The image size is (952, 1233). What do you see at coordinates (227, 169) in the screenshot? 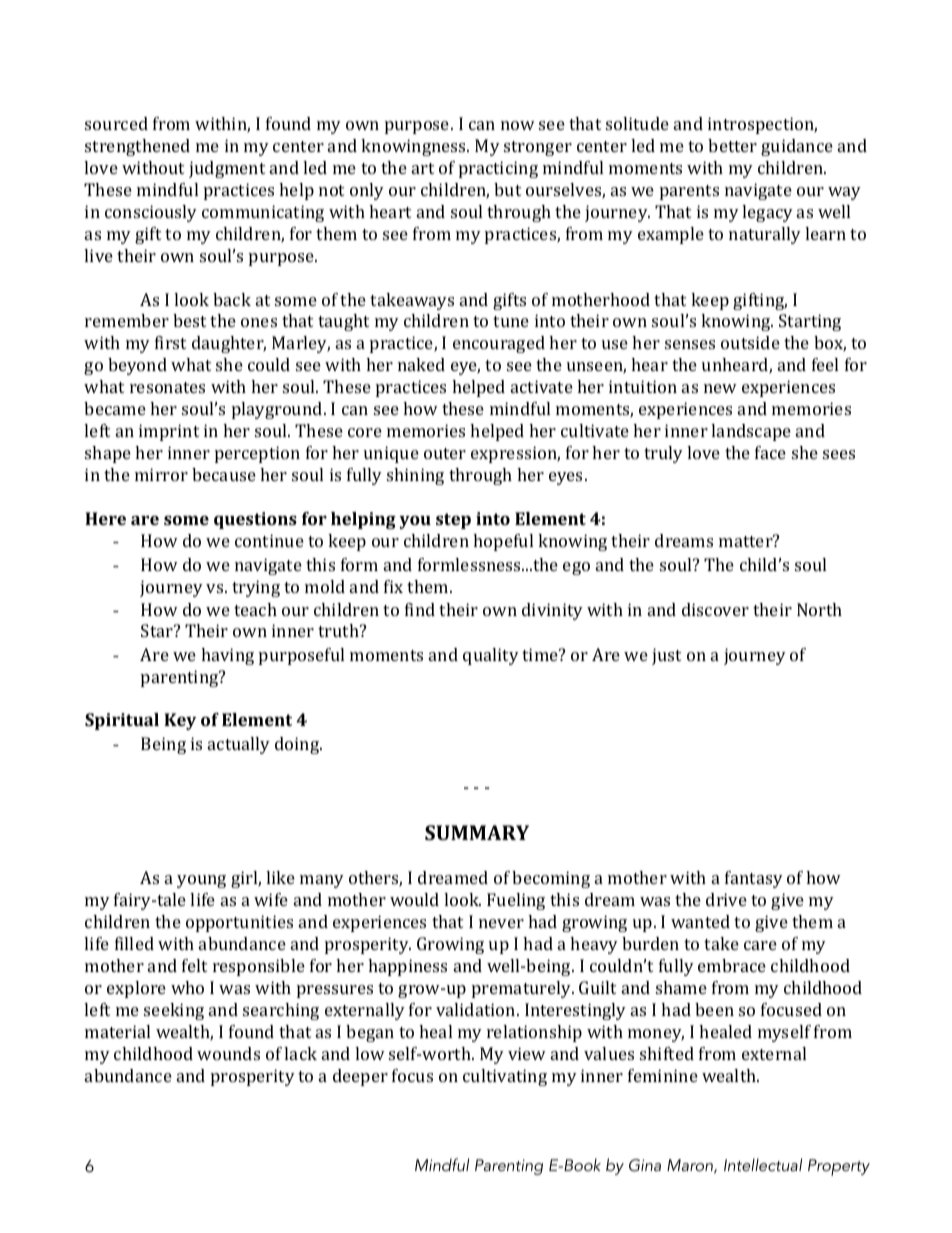
I see `judgment` at bounding box center [227, 169].
